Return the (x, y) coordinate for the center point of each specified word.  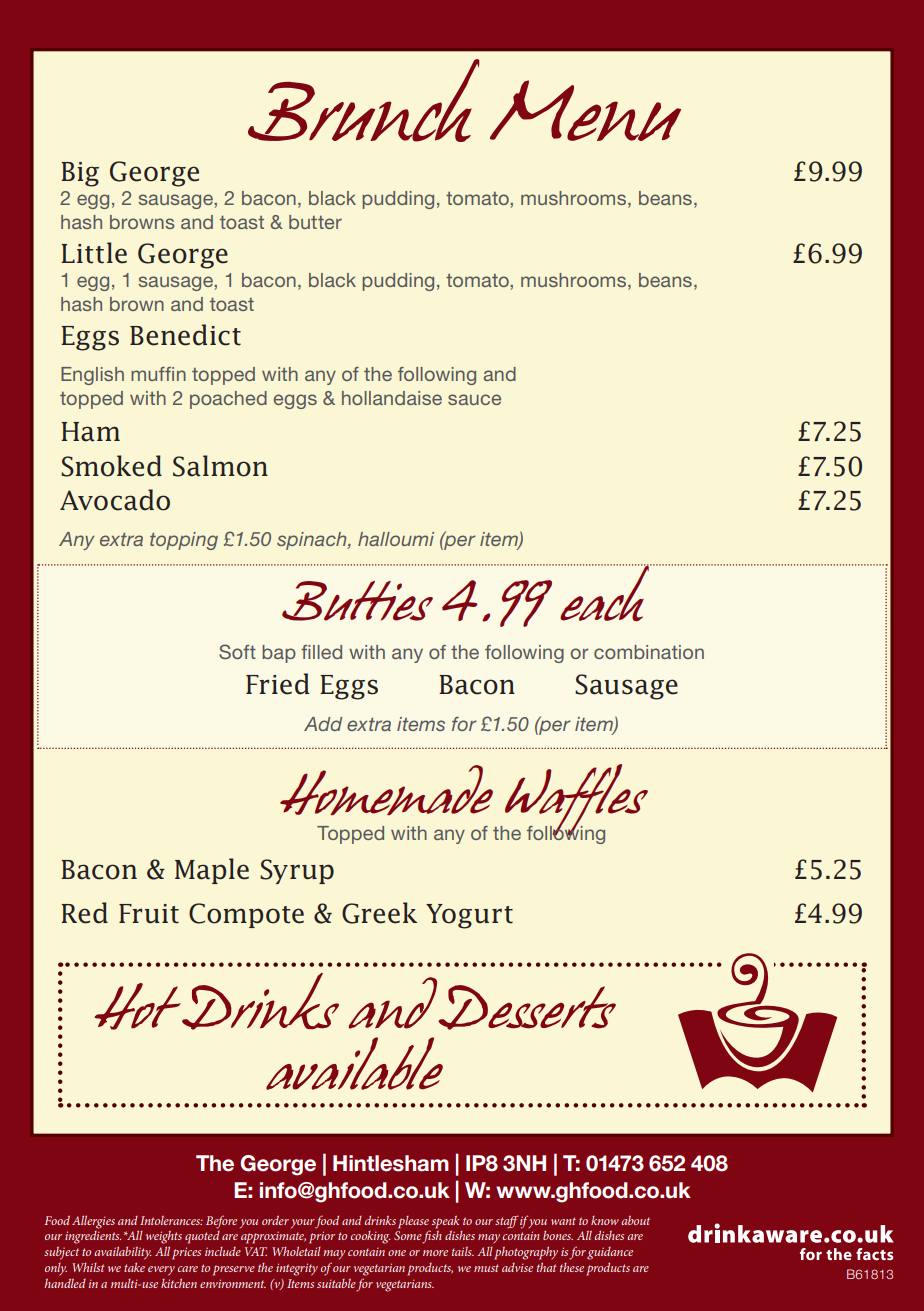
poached (228, 400)
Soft (237, 652)
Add (323, 724)
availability (122, 1252)
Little (94, 253)
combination (649, 652)
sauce (474, 399)
